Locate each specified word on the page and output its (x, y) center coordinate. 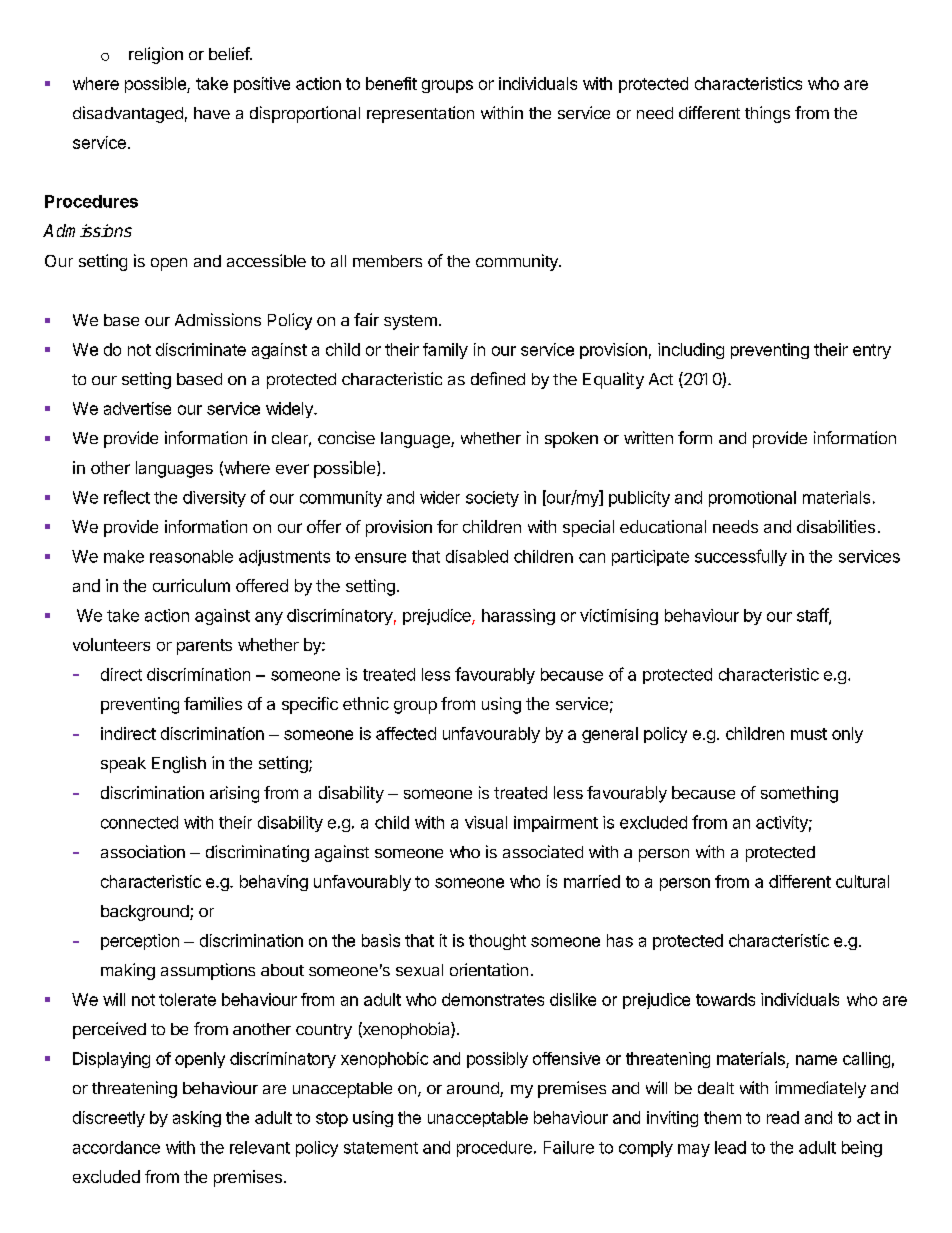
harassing (518, 617)
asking (197, 1119)
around (474, 1089)
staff (813, 616)
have (212, 113)
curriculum (191, 585)
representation (420, 114)
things (767, 114)
